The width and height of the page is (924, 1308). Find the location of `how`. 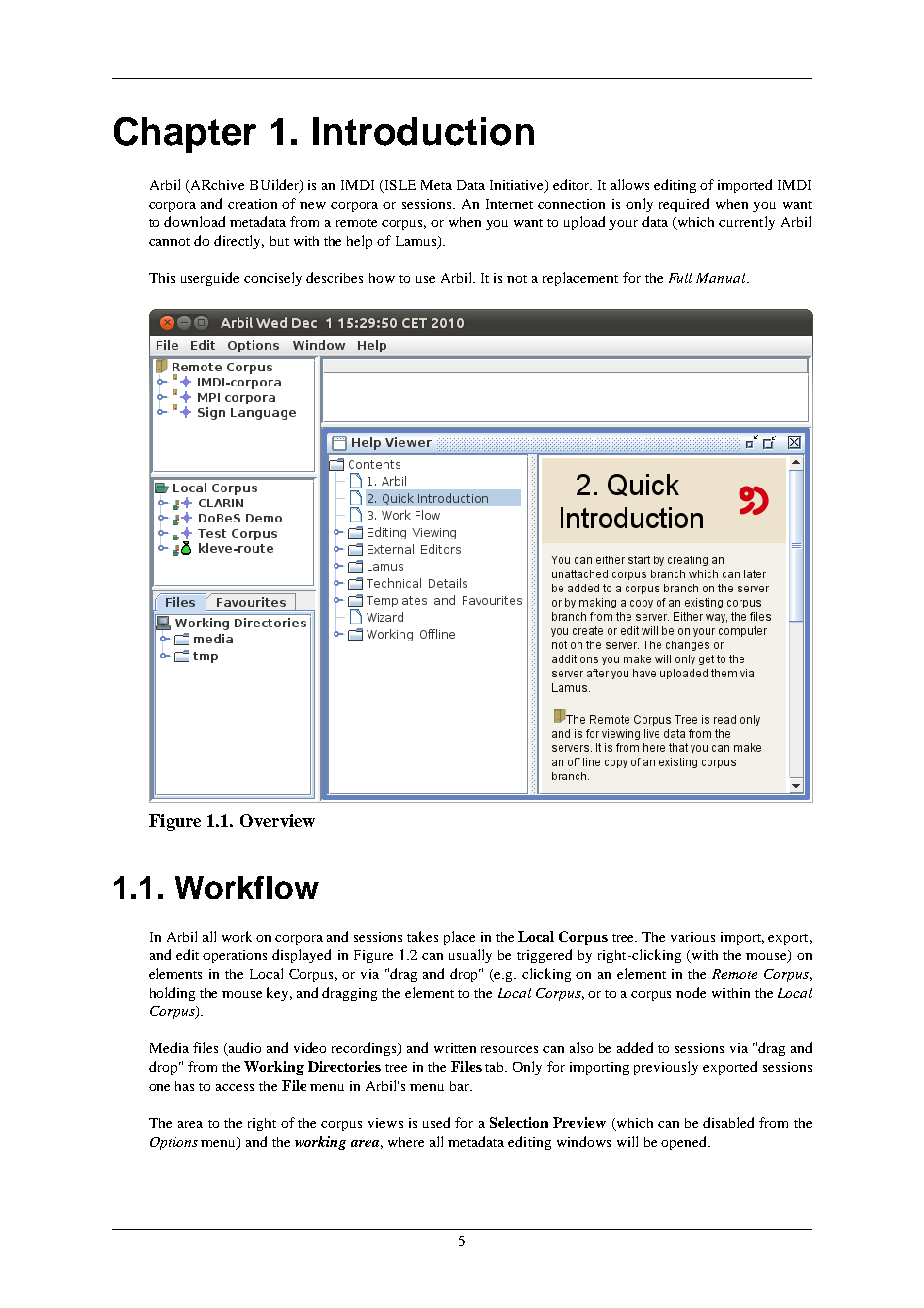

how is located at coordinates (382, 278).
